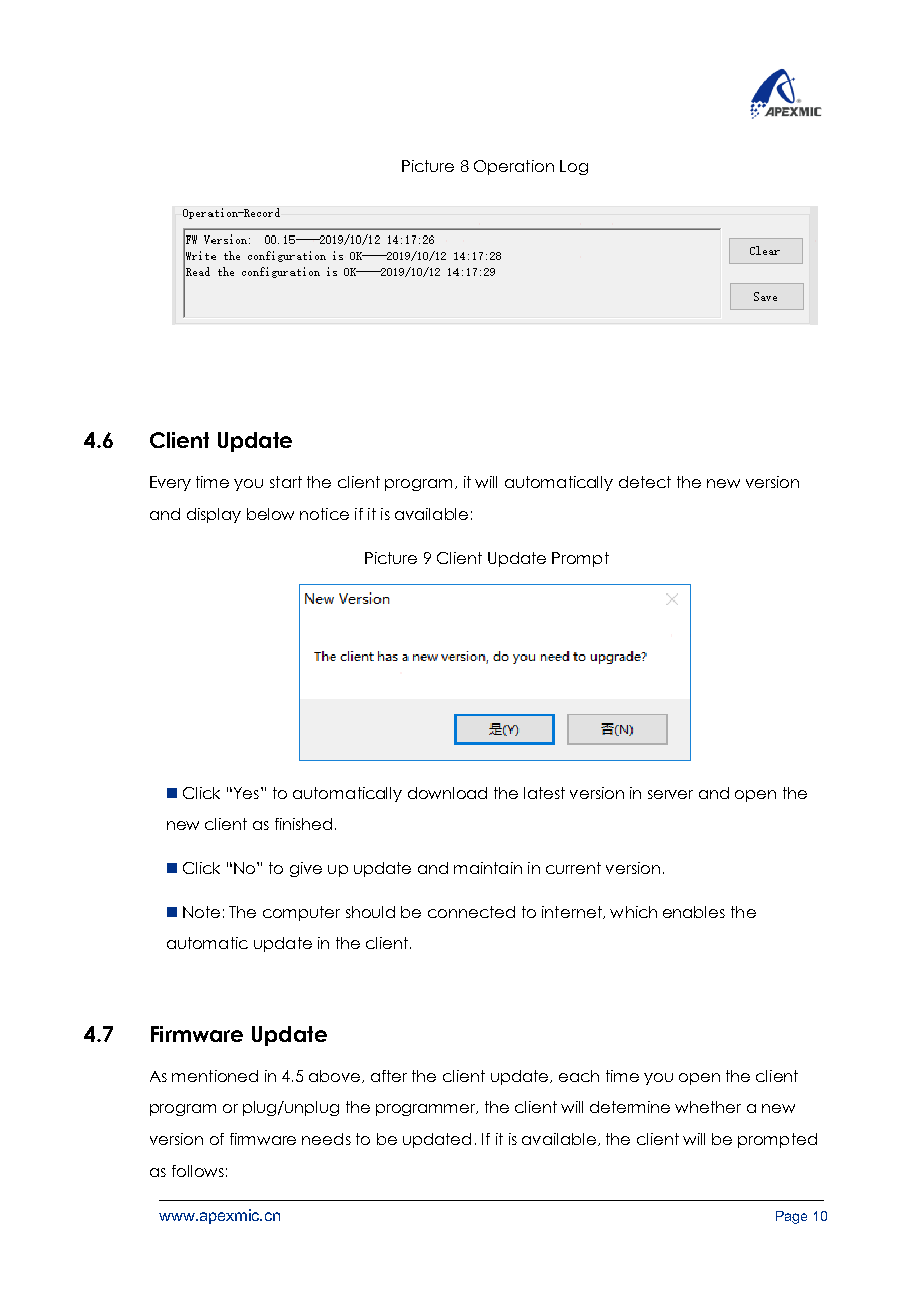 The image size is (924, 1308). Describe the element at coordinates (389, 1076) in the screenshot. I see `after` at that location.
